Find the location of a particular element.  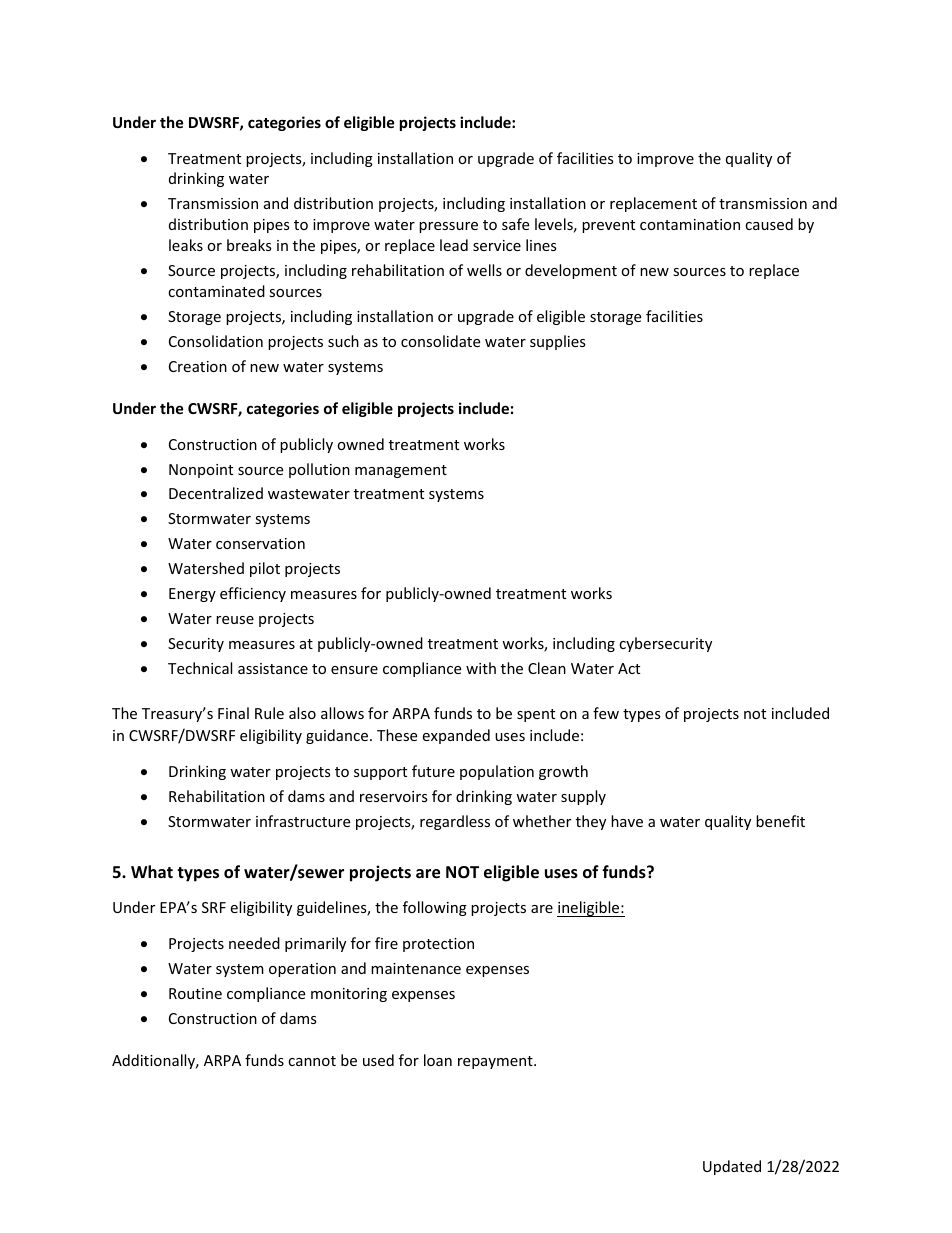

repayment is located at coordinates (496, 1062).
